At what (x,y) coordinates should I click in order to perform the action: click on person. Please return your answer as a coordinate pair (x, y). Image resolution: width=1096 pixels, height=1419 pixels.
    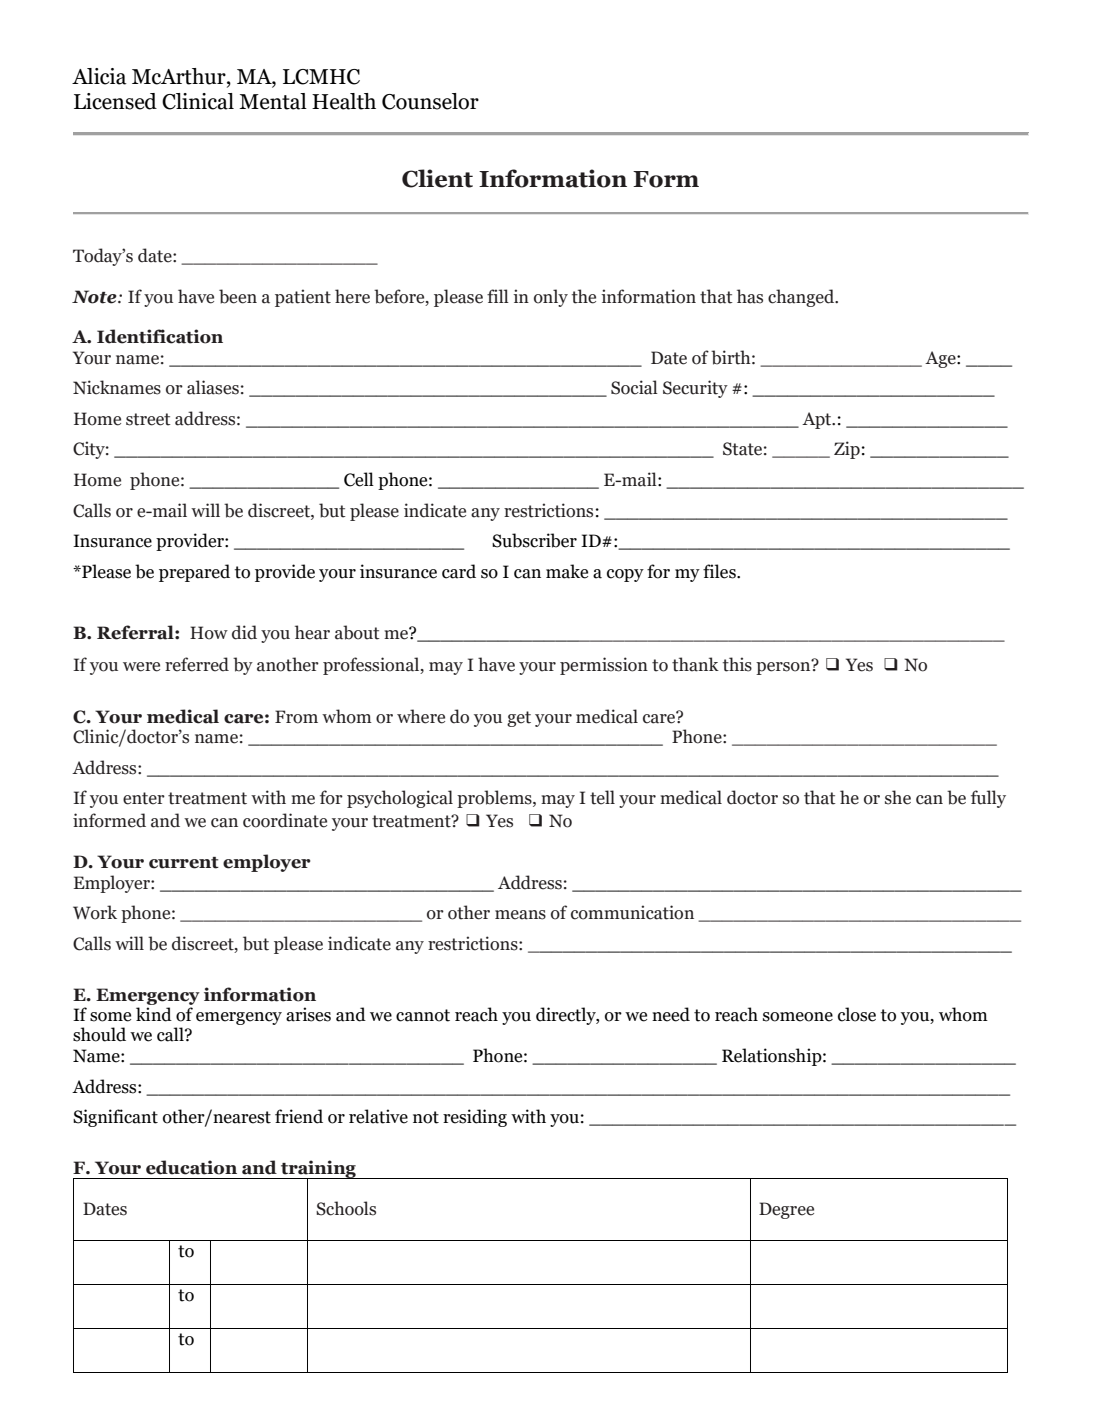
    Looking at the image, I should click on (784, 667).
